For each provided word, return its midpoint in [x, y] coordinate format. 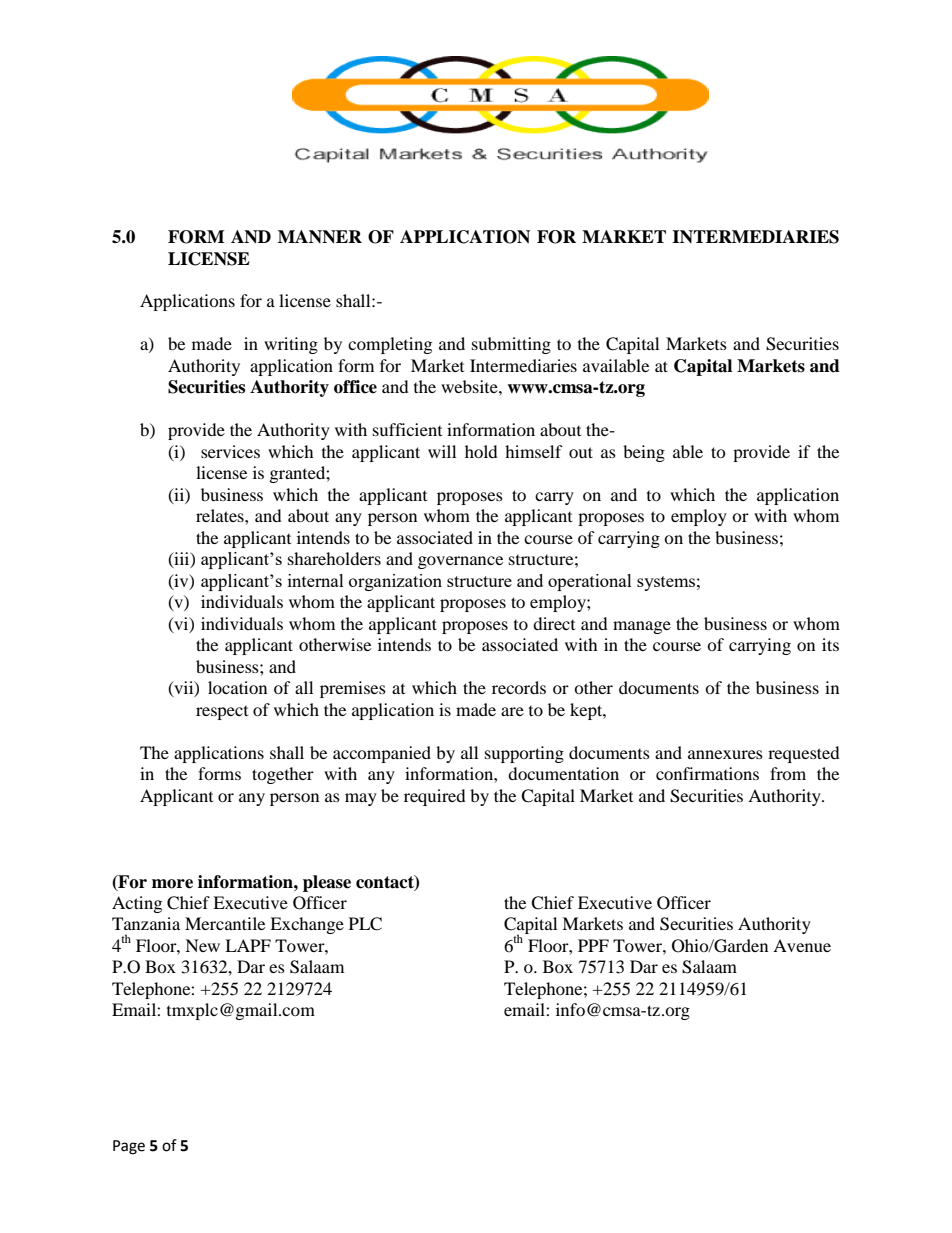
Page [129, 1147]
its [830, 644]
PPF [593, 945]
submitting [511, 345]
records [519, 687]
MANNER [320, 237]
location [237, 687]
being [644, 453]
